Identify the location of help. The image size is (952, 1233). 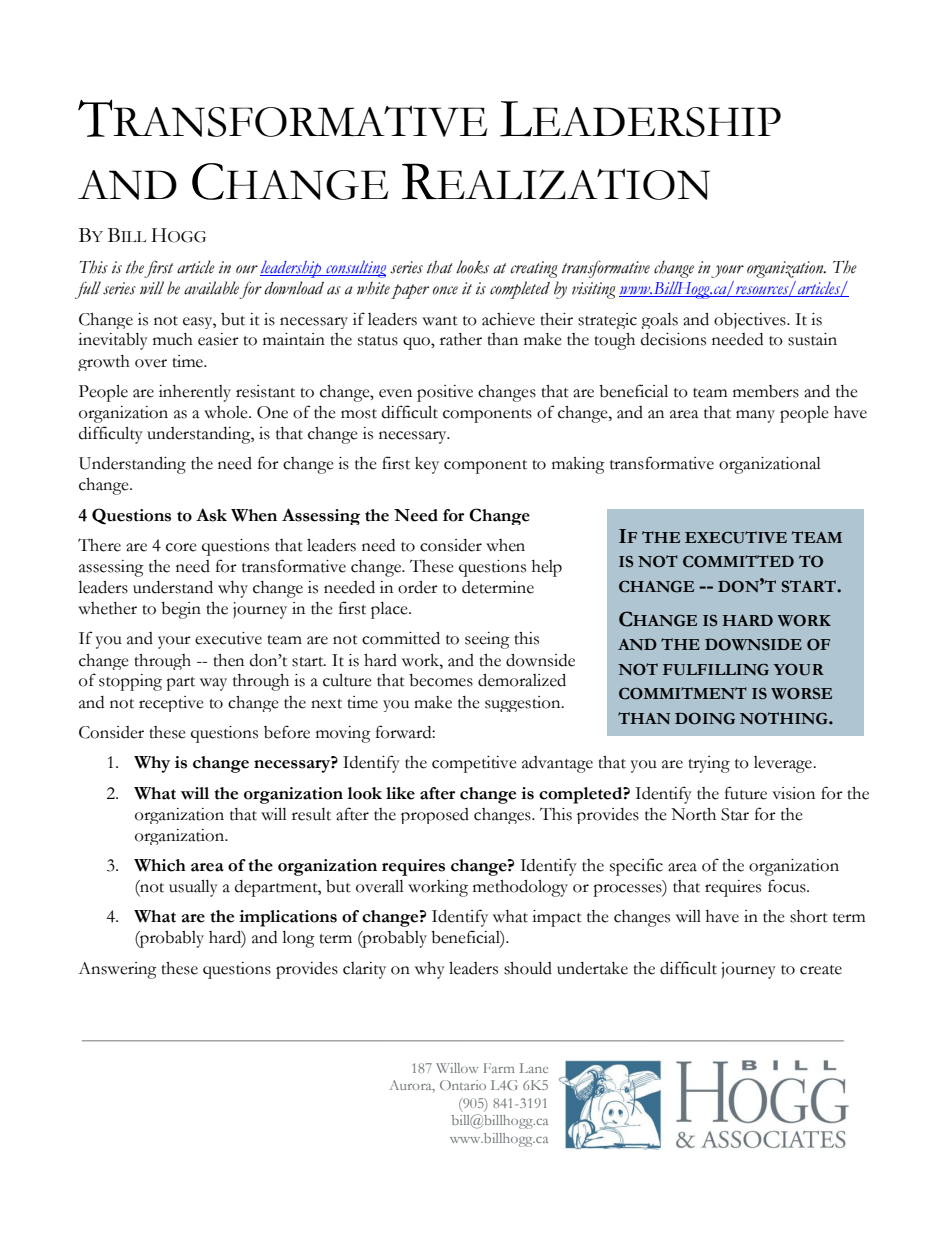
(547, 568).
